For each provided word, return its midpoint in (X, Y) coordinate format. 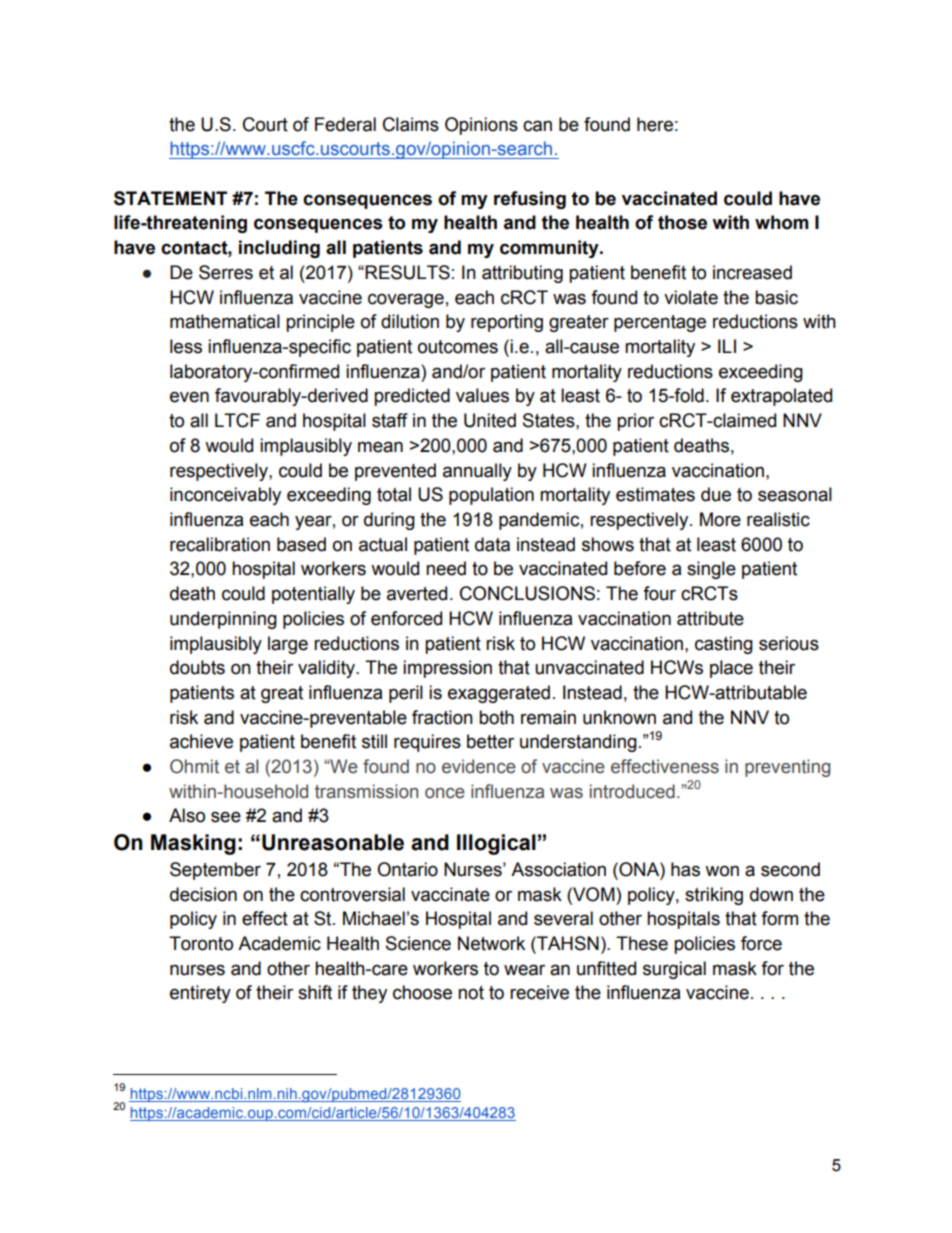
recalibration (220, 544)
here (655, 124)
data (492, 544)
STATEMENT (170, 198)
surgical (674, 970)
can (537, 126)
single (711, 570)
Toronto (201, 943)
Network (491, 943)
